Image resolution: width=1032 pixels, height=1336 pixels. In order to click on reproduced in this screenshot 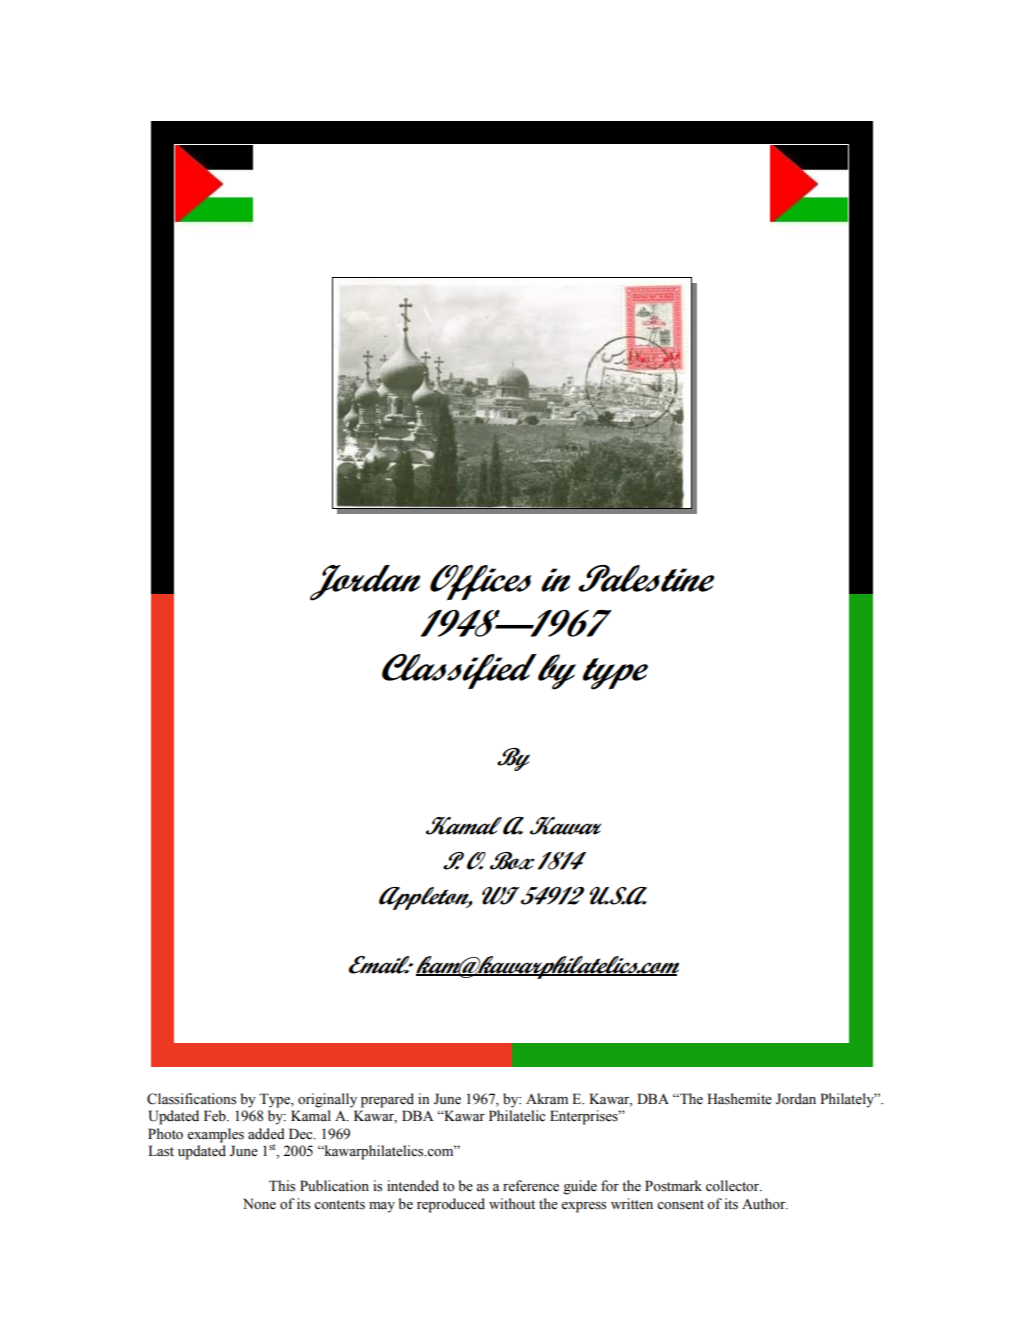, I will do `click(451, 1205)`.
